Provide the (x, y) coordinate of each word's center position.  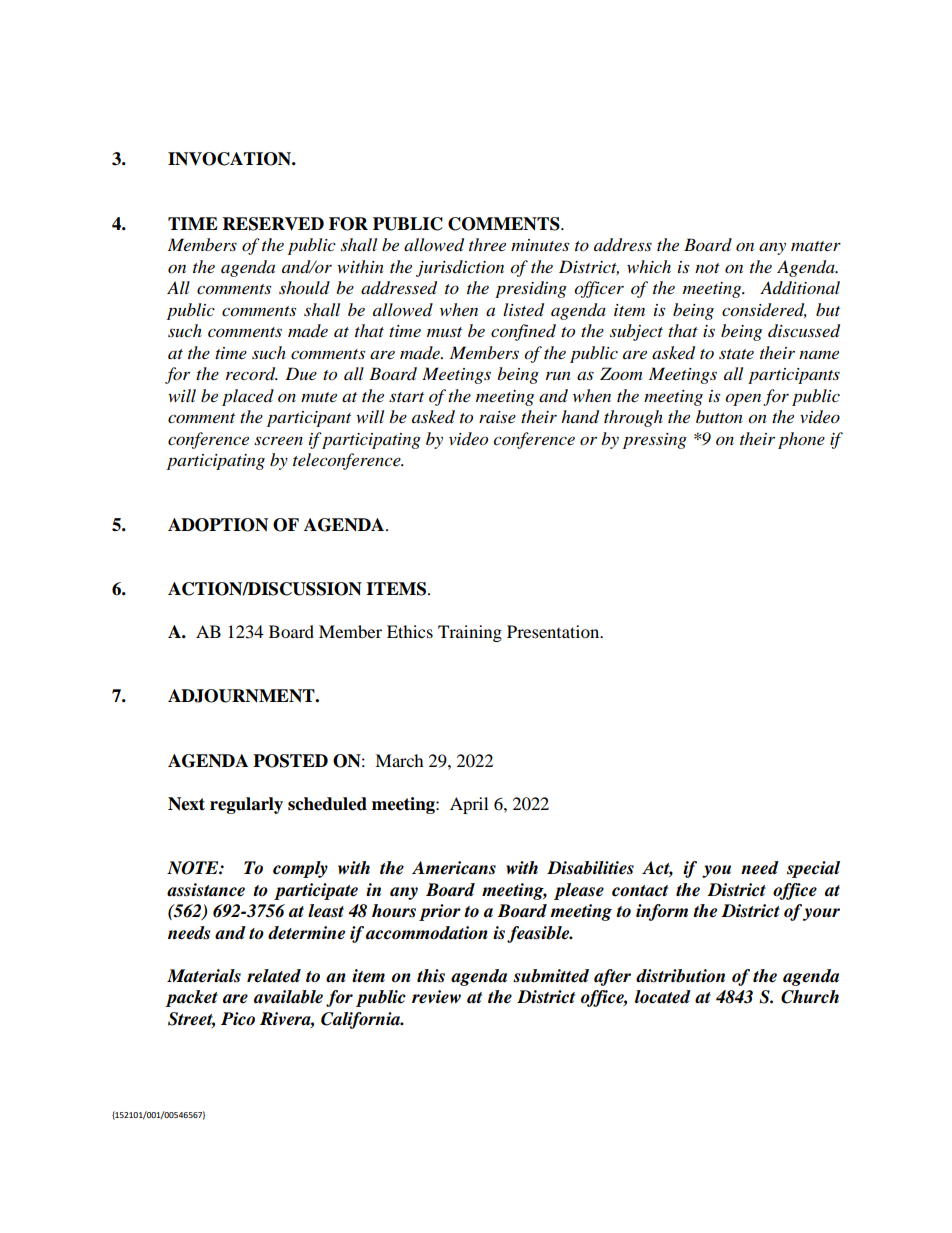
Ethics (410, 631)
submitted (551, 976)
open (743, 399)
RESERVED (273, 224)
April (469, 805)
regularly (246, 805)
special (813, 869)
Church (810, 997)
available (288, 997)
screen (278, 440)
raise (497, 417)
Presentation (554, 631)
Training (470, 633)
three (487, 244)
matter (816, 246)
